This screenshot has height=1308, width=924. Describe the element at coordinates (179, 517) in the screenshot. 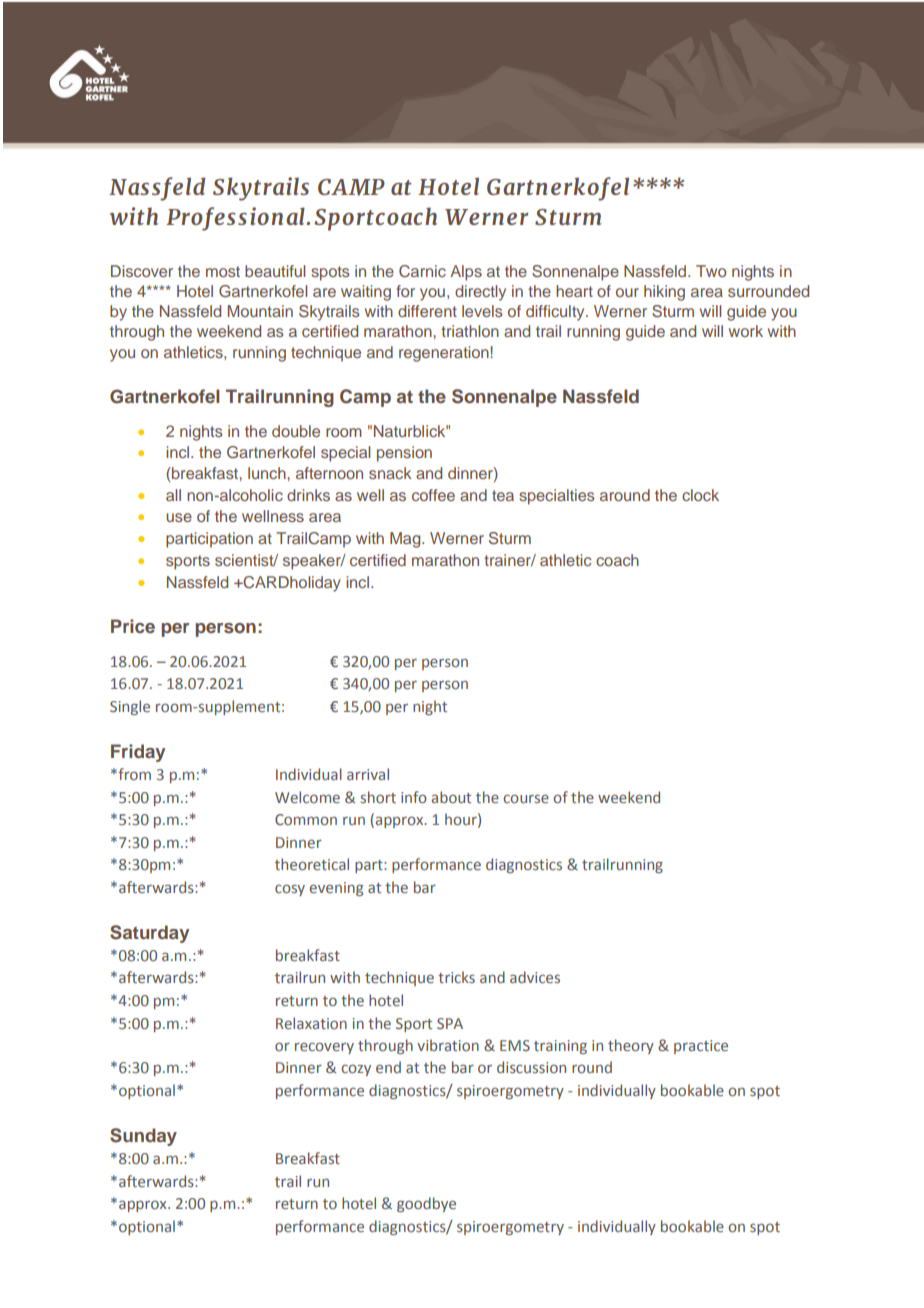

I see `use` at that location.
